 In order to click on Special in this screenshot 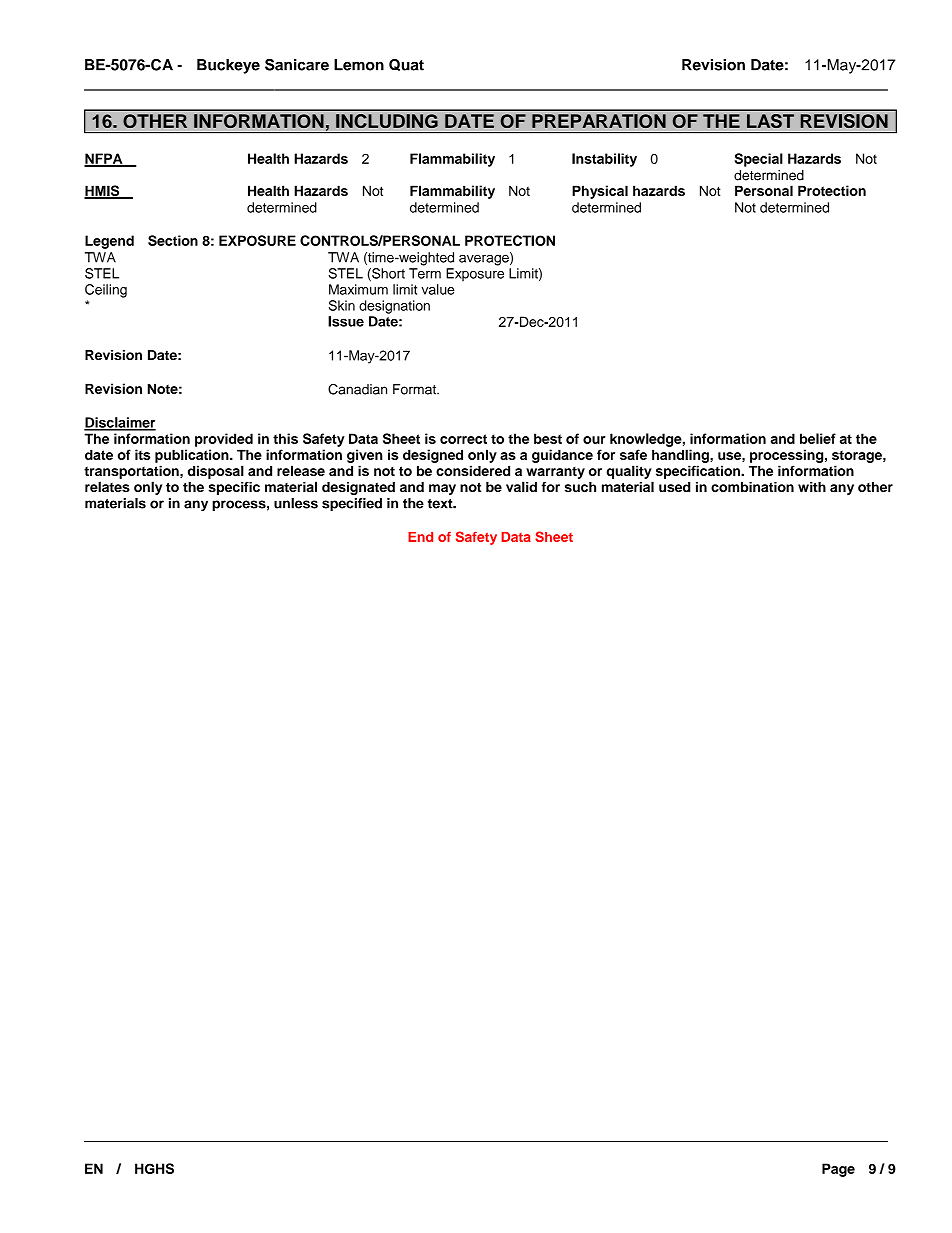, I will do `click(759, 160)`.
